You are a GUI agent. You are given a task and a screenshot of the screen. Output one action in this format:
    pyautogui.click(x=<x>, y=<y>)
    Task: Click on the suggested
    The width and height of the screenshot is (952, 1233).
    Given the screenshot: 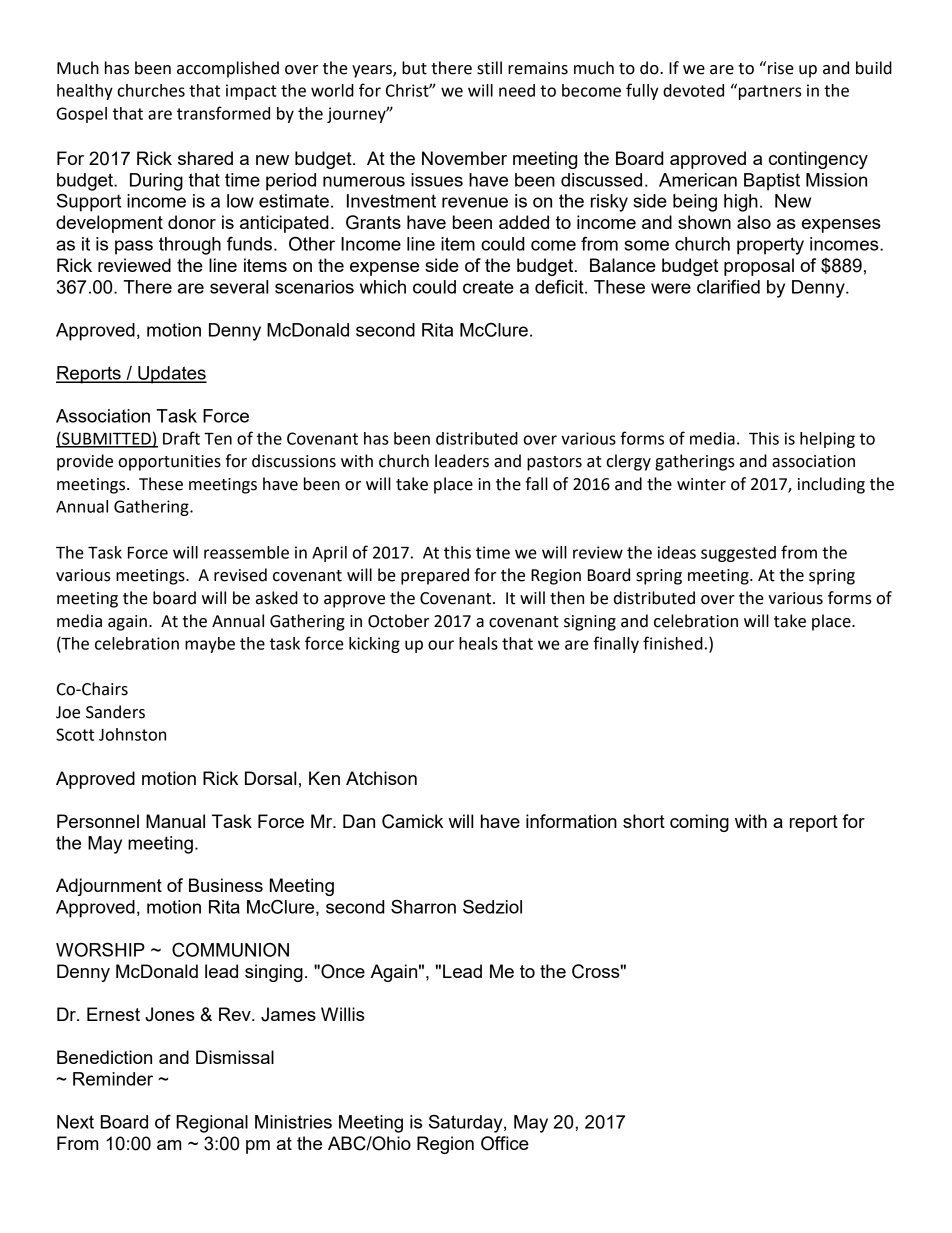 What is the action you would take?
    pyautogui.click(x=738, y=554)
